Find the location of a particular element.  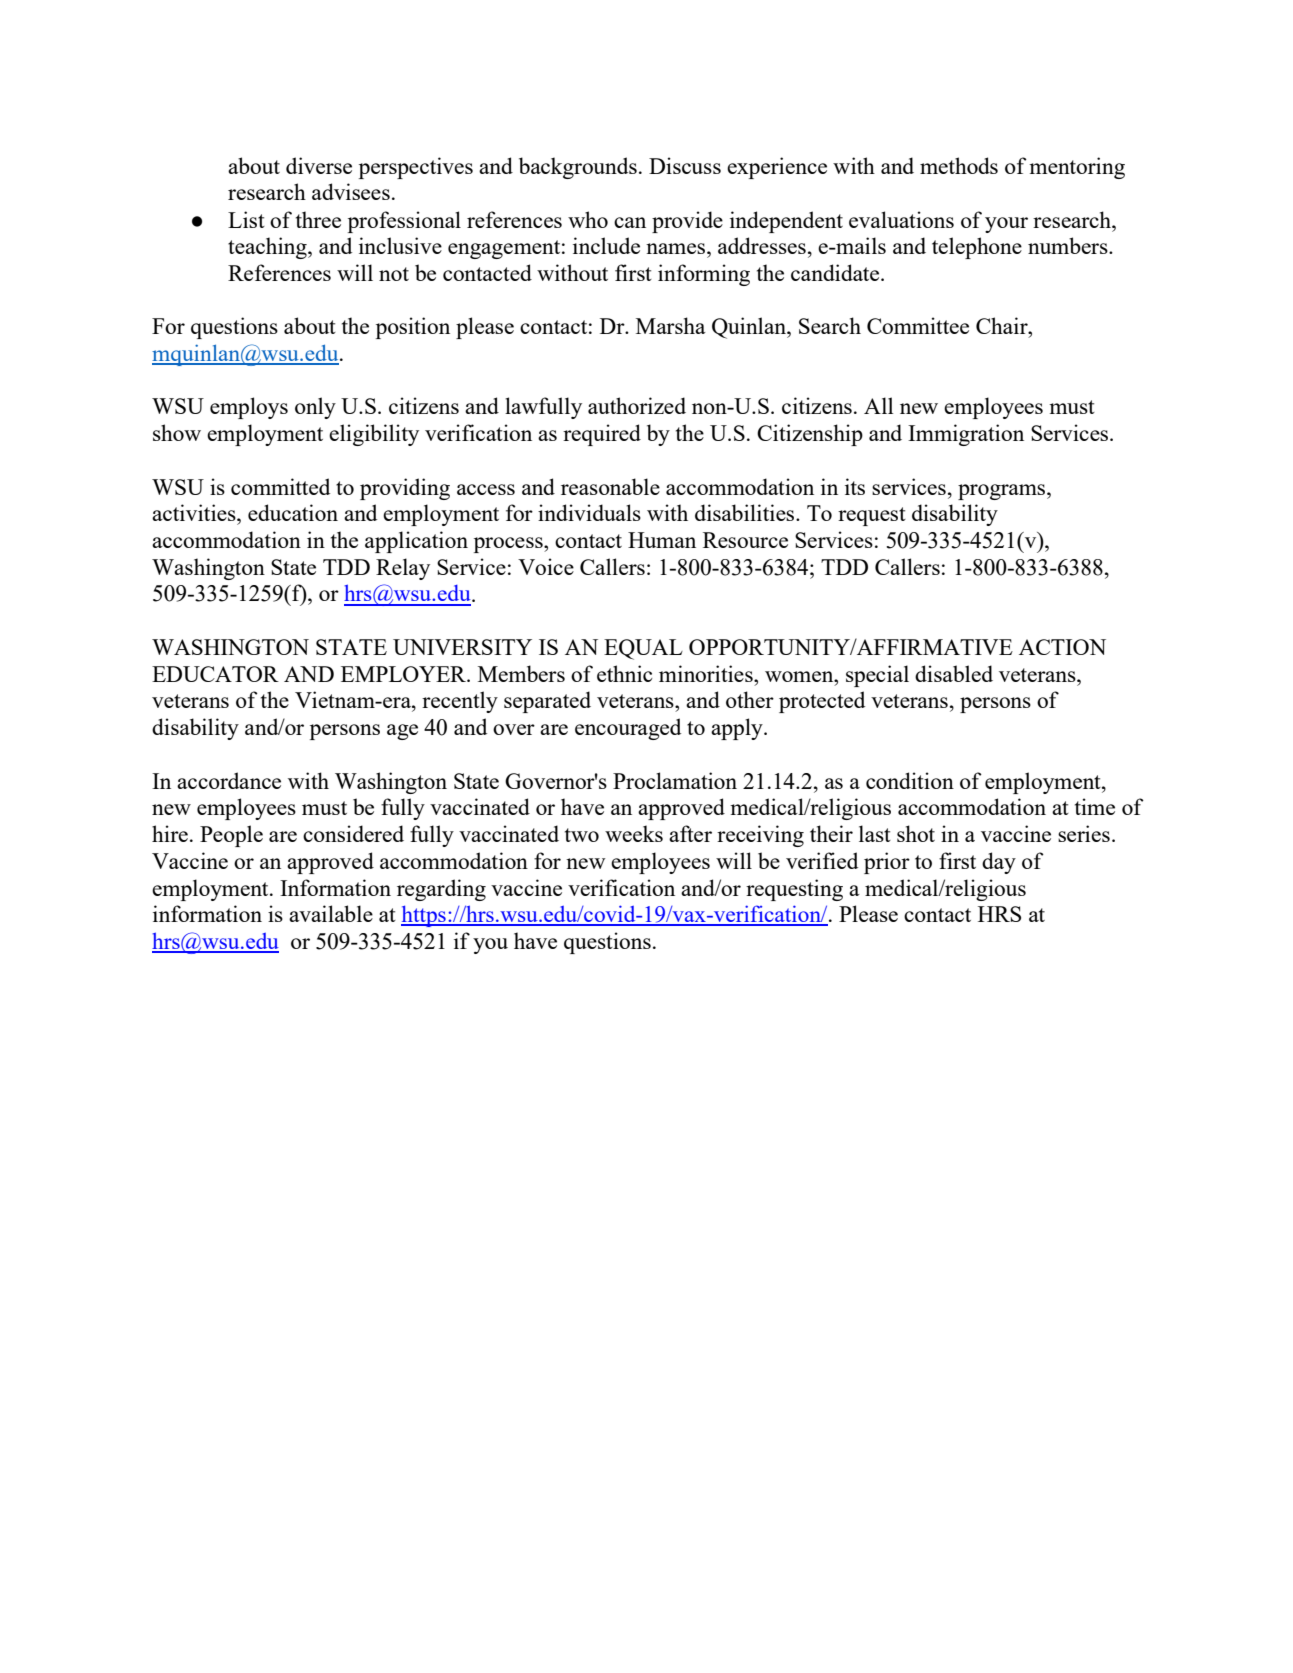

available is located at coordinates (331, 913).
